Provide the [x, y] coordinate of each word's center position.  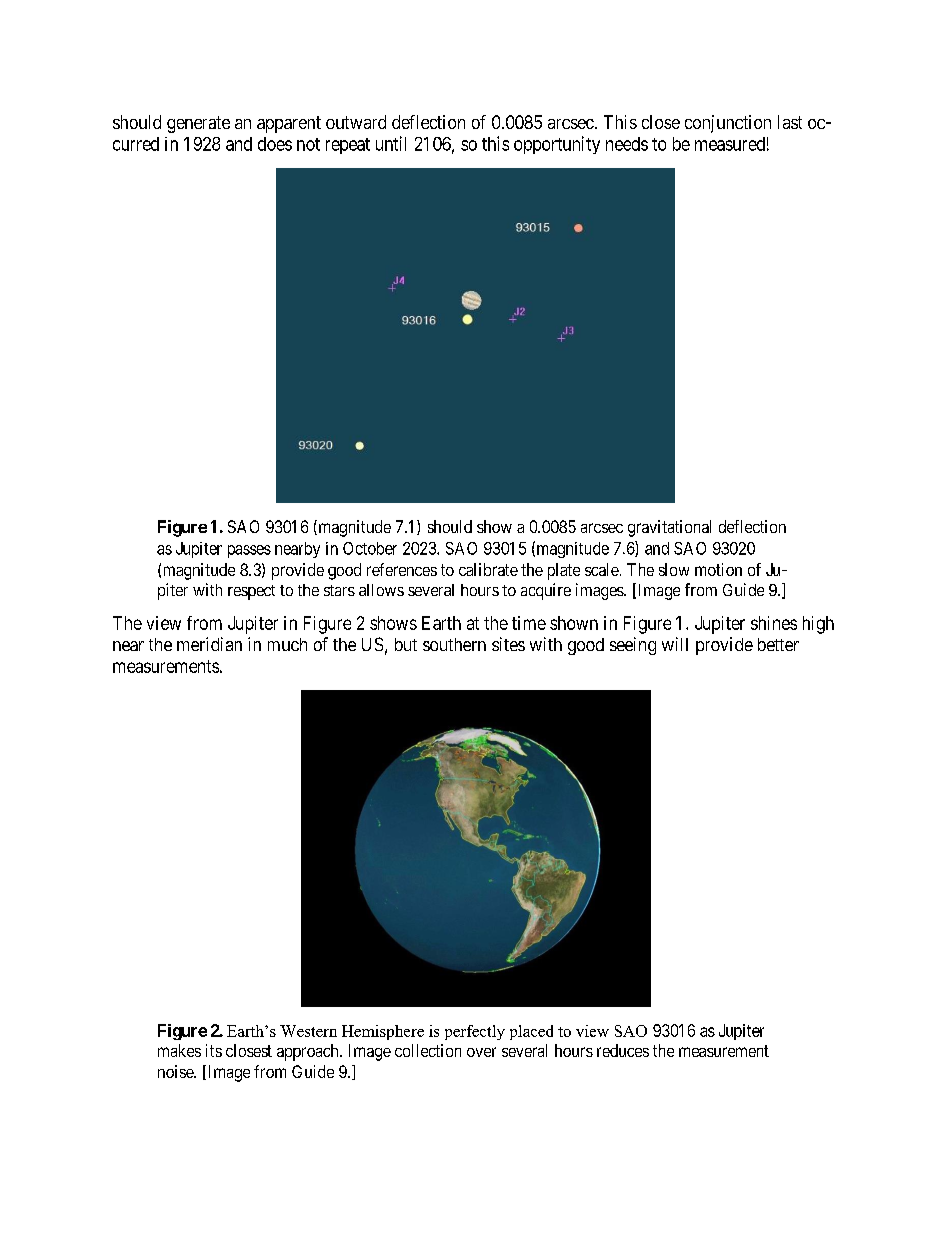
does [275, 144]
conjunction [728, 124]
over [481, 1052]
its [214, 1050]
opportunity [557, 145]
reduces [623, 1050]
